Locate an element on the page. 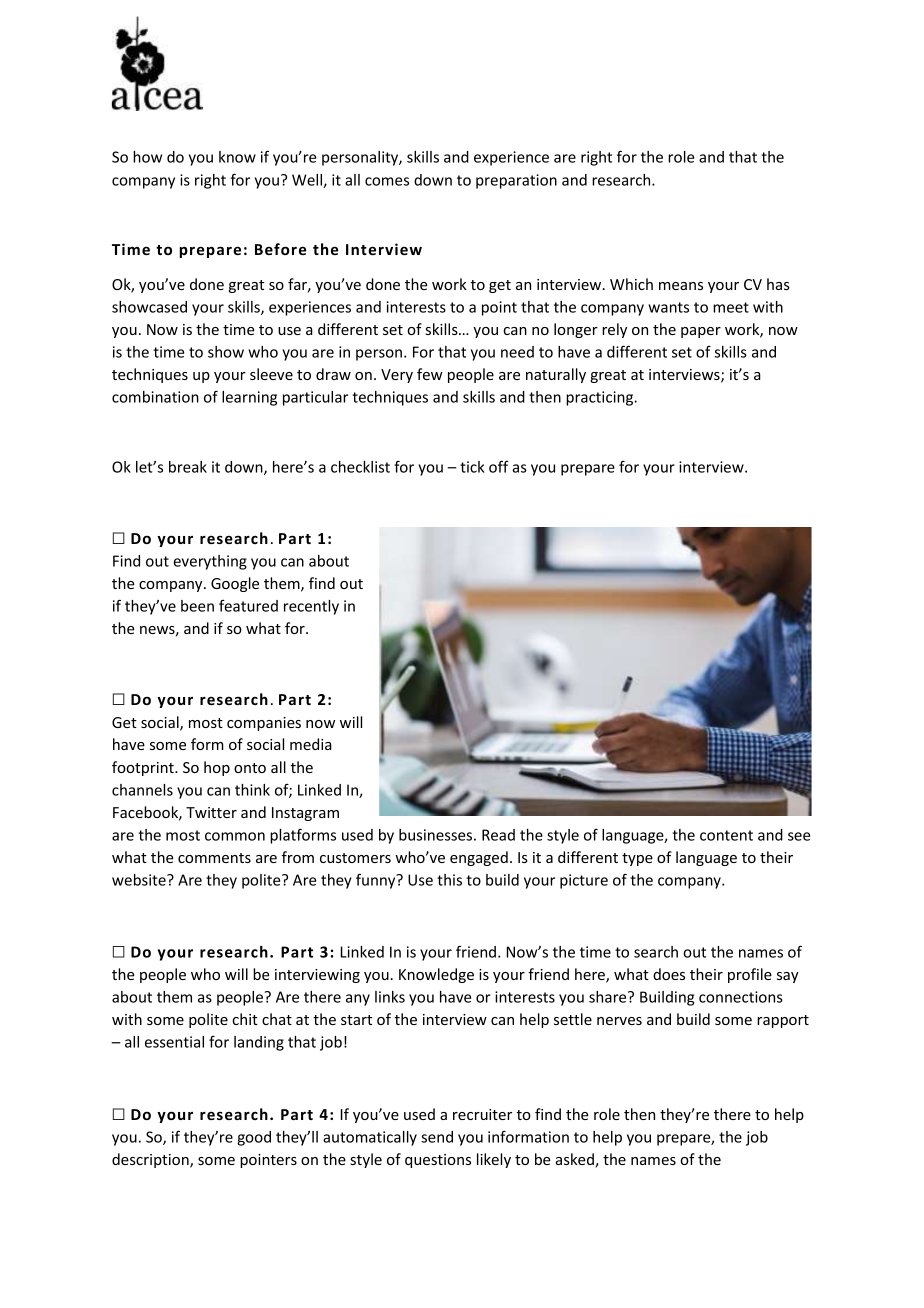 Image resolution: width=924 pixels, height=1308 pixels. Before is located at coordinates (280, 249).
